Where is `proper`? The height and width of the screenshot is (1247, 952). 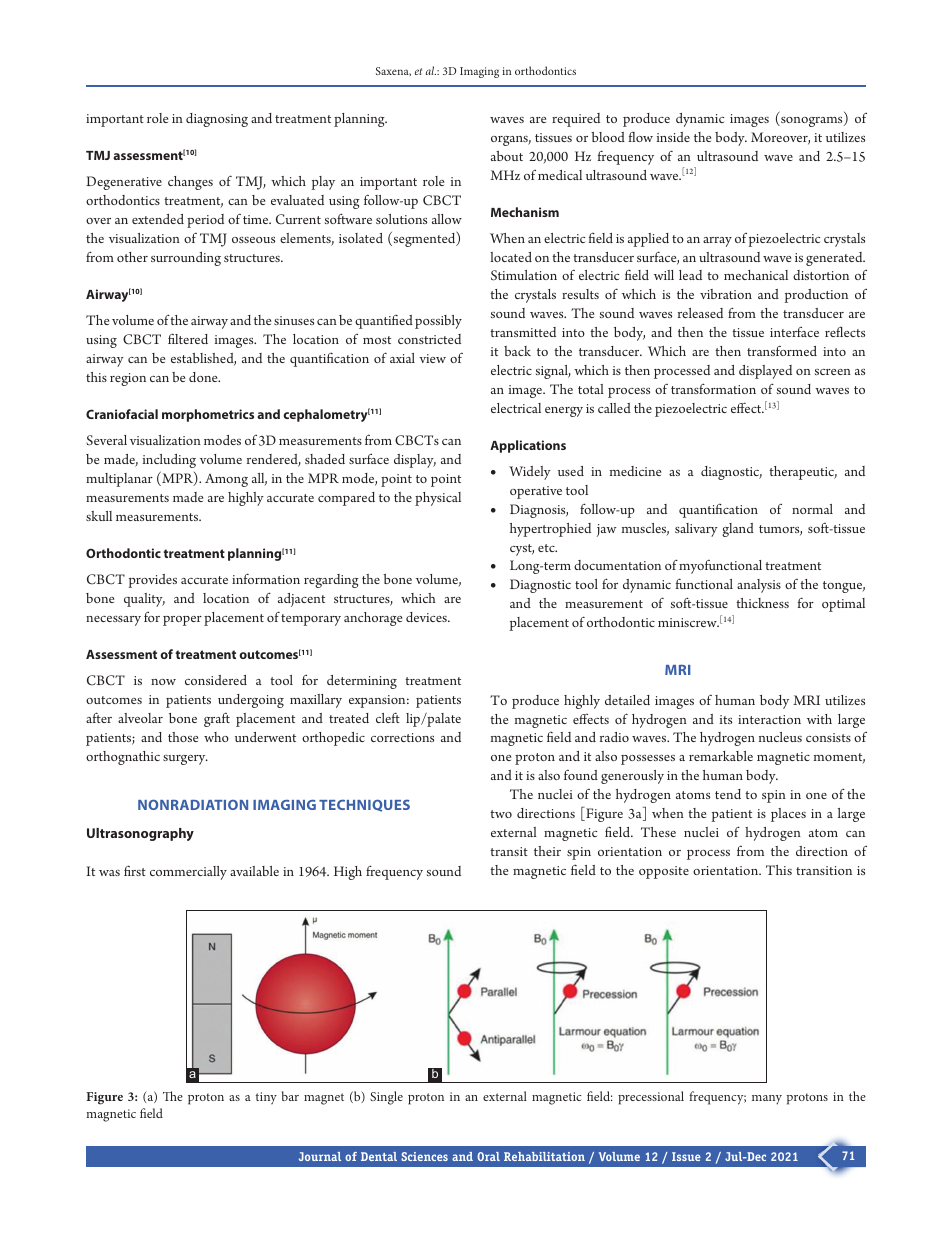 proper is located at coordinates (182, 621).
